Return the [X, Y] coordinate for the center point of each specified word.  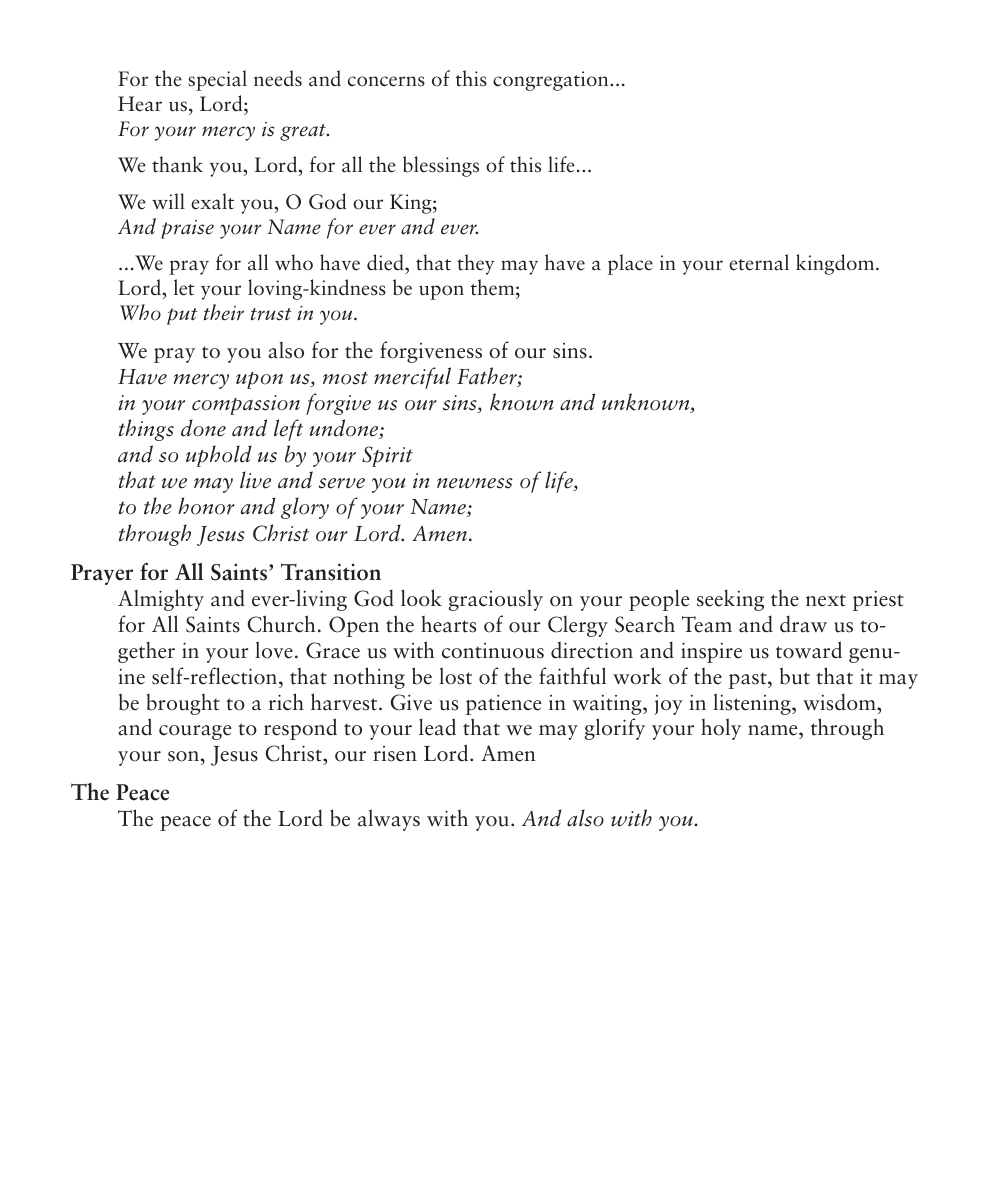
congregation [552, 81]
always [389, 820]
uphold [219, 456]
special [217, 80]
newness [475, 483]
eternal [759, 262]
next [826, 600]
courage [195, 732]
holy [721, 729]
